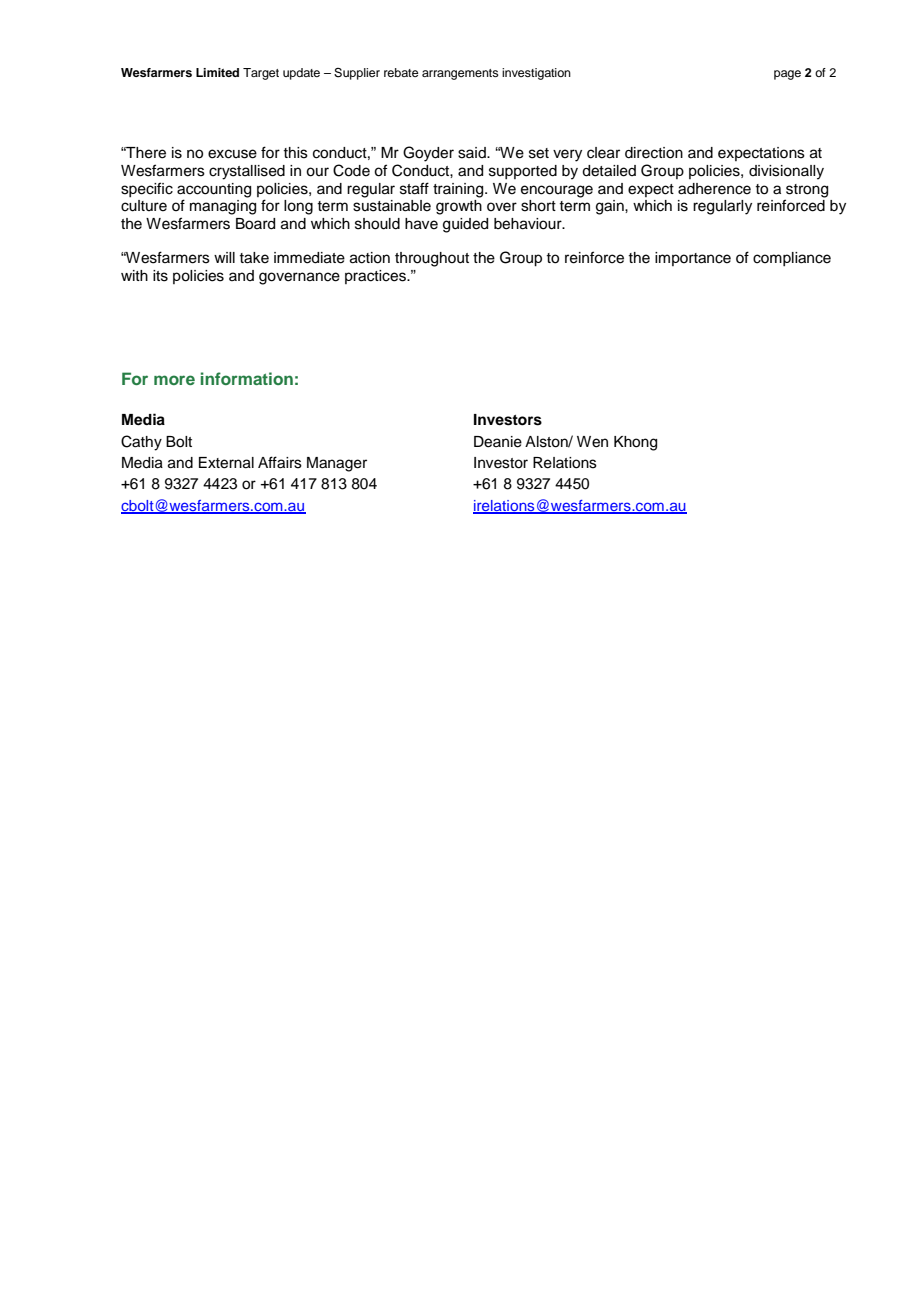 The width and height of the page is (924, 1308). I want to click on Limited, so click(217, 72).
